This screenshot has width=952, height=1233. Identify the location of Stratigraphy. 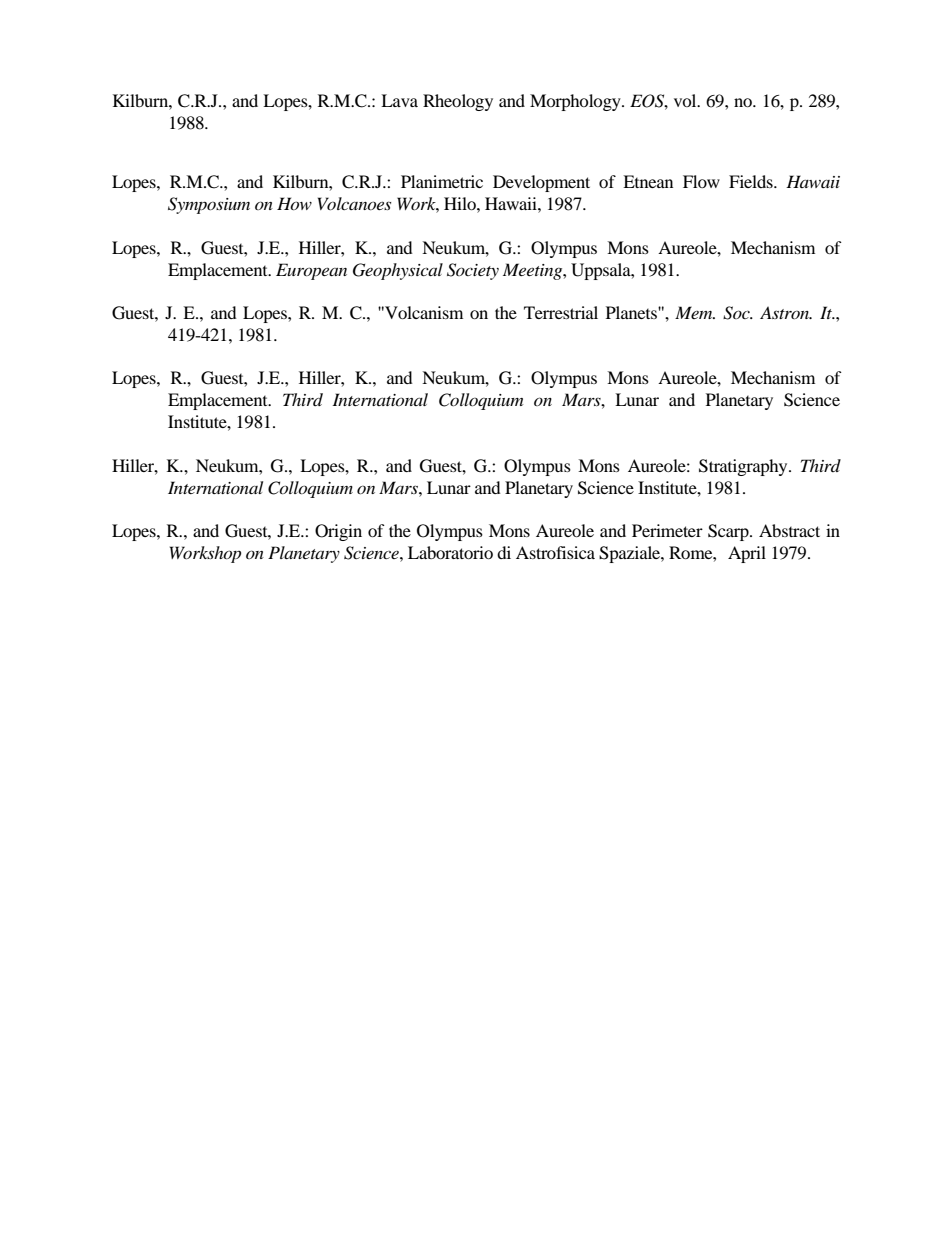
(744, 467).
